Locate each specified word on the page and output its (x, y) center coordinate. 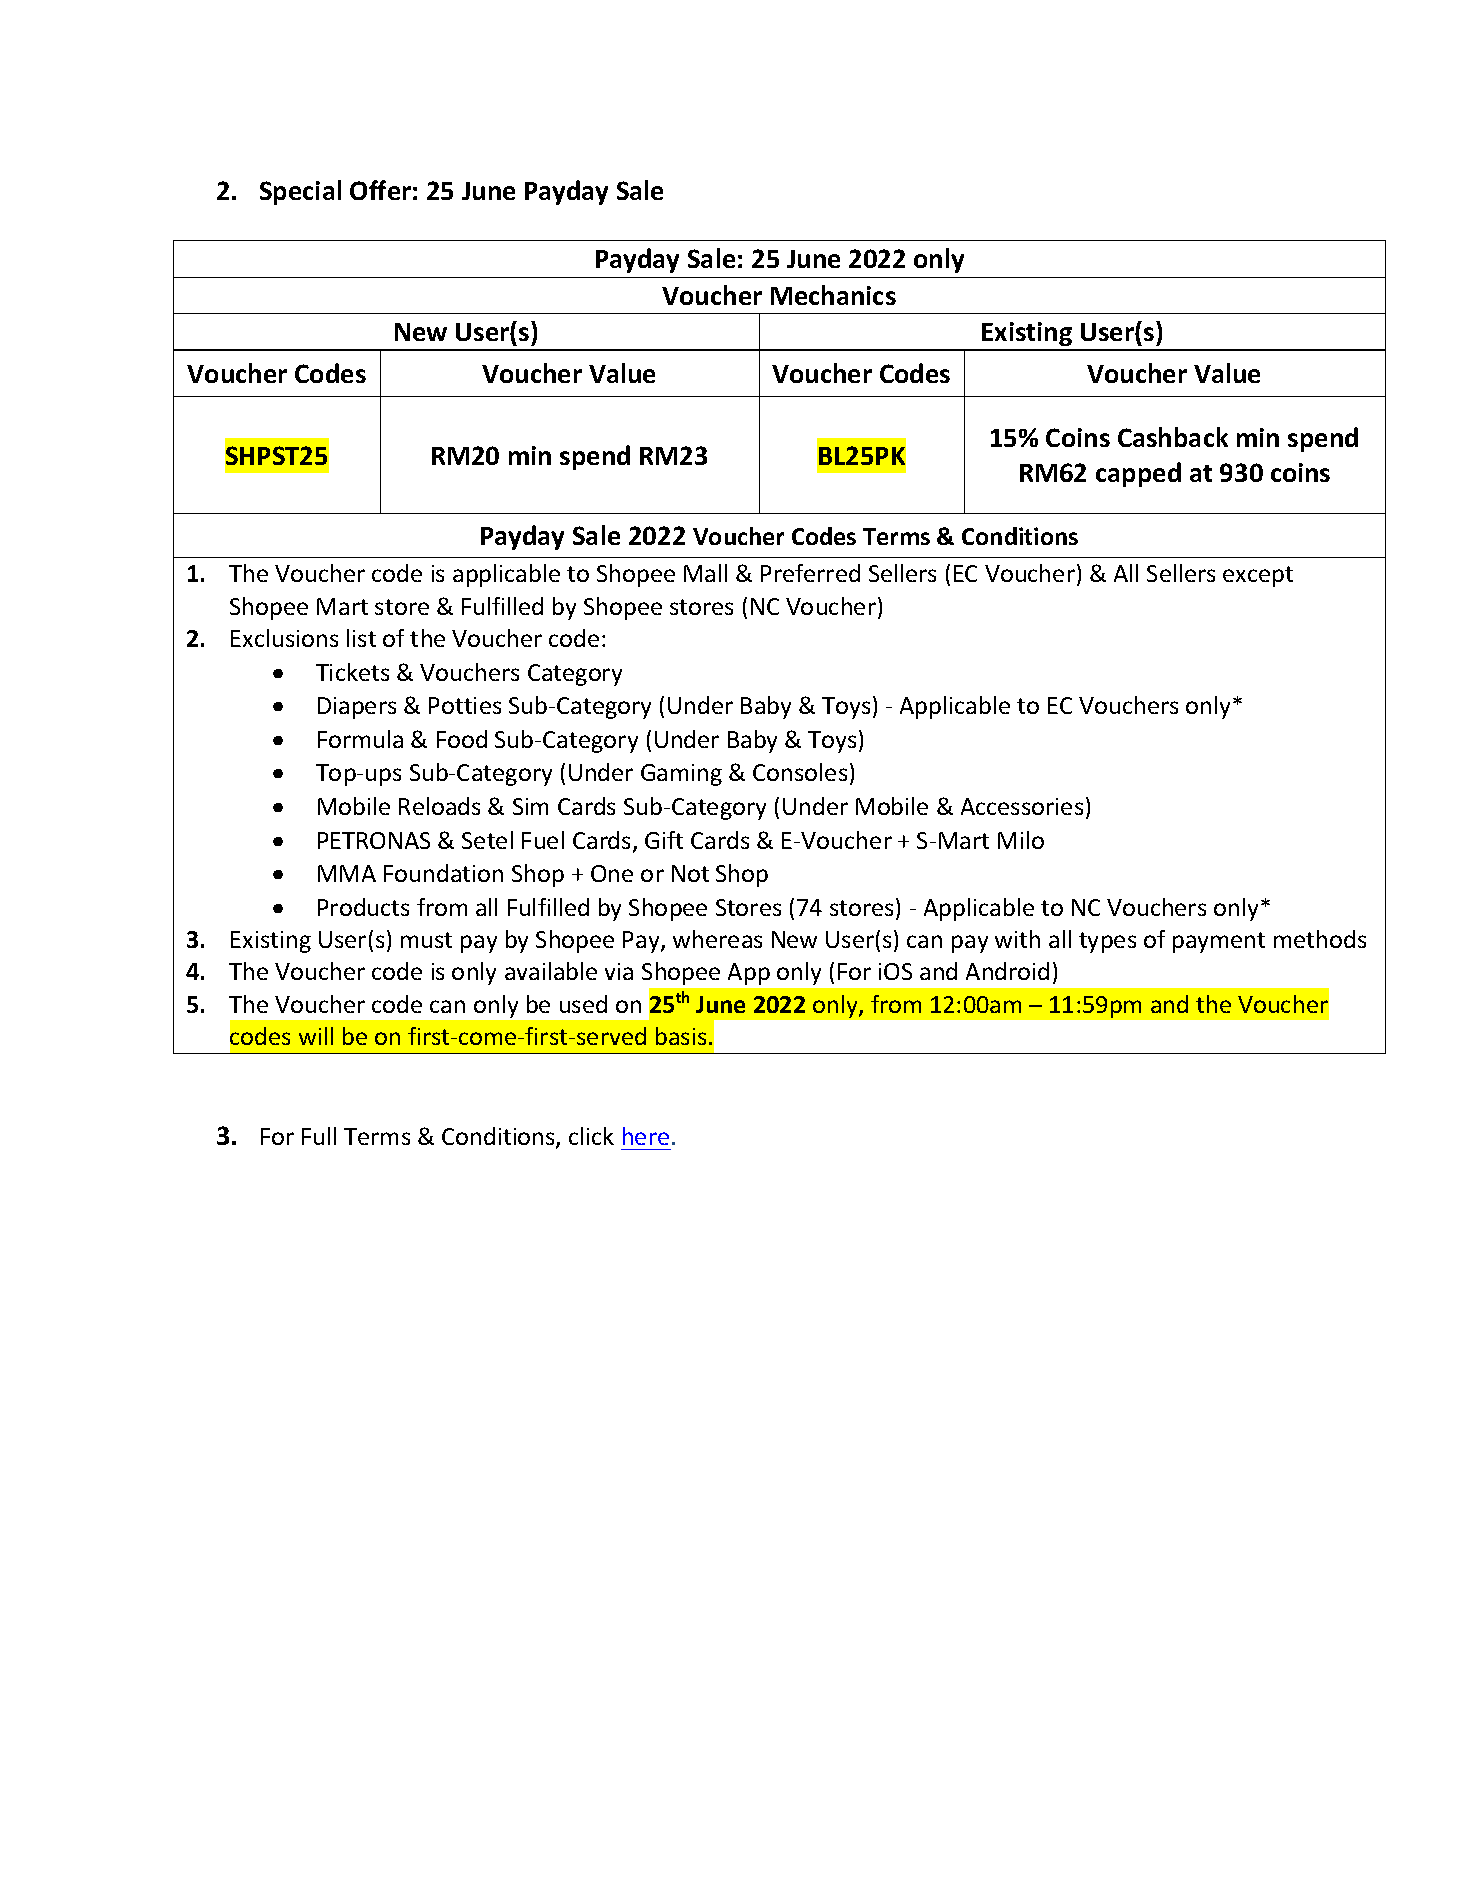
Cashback (1173, 437)
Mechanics (833, 295)
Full (319, 1136)
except (1258, 576)
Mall (705, 573)
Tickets (352, 672)
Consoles (800, 772)
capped (1138, 474)
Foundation (443, 873)
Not (690, 873)
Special (300, 192)
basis (681, 1036)
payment (1219, 942)
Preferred (810, 573)
